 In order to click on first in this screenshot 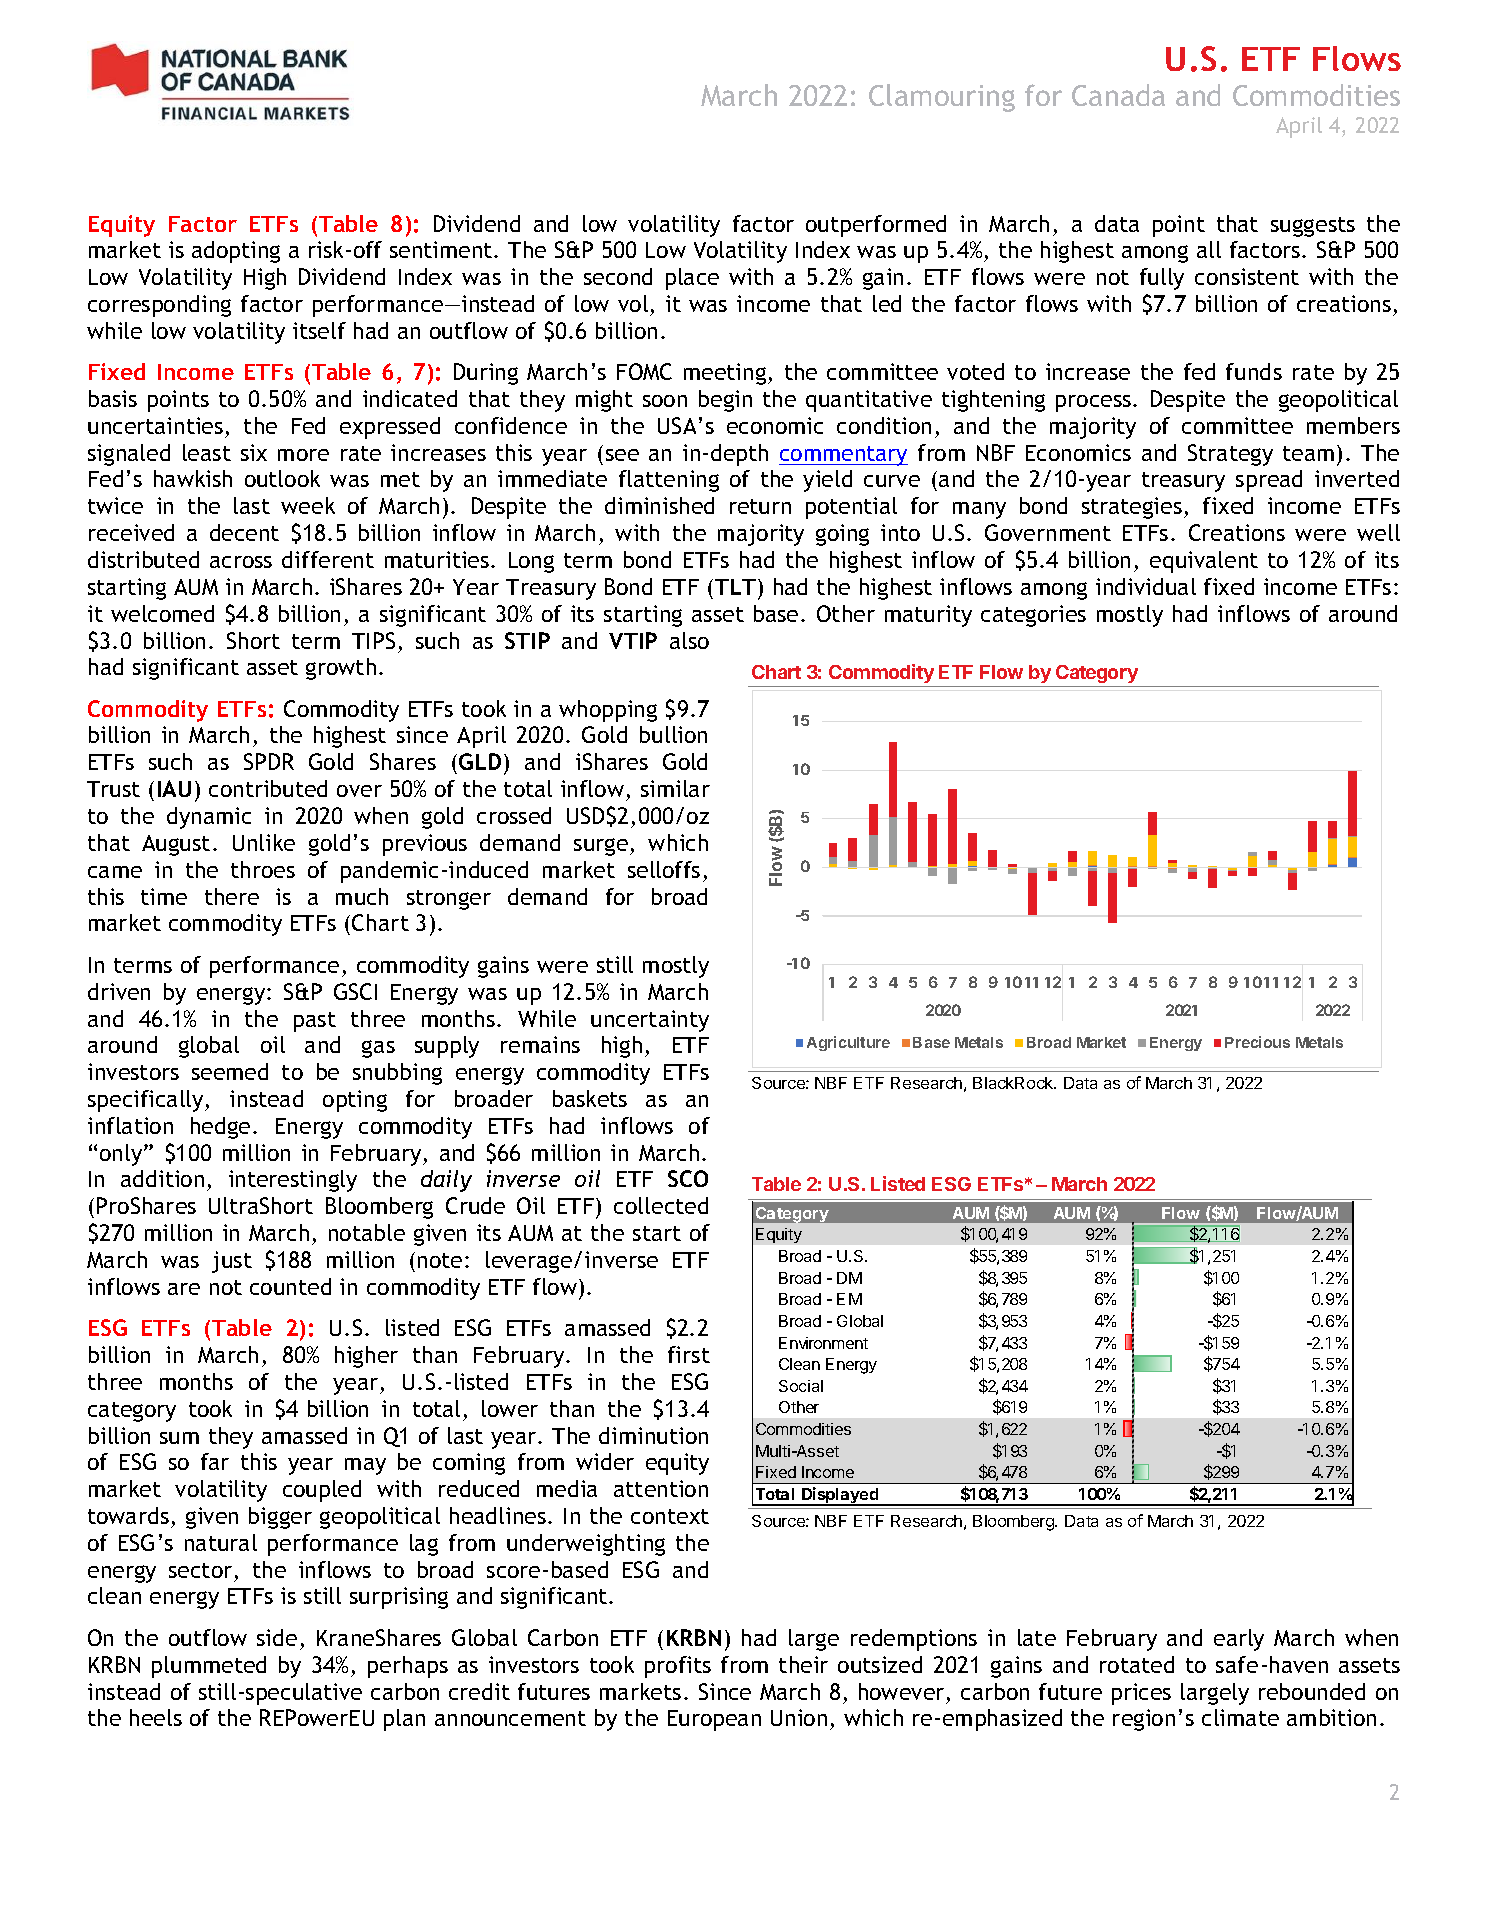, I will do `click(689, 1354)`.
